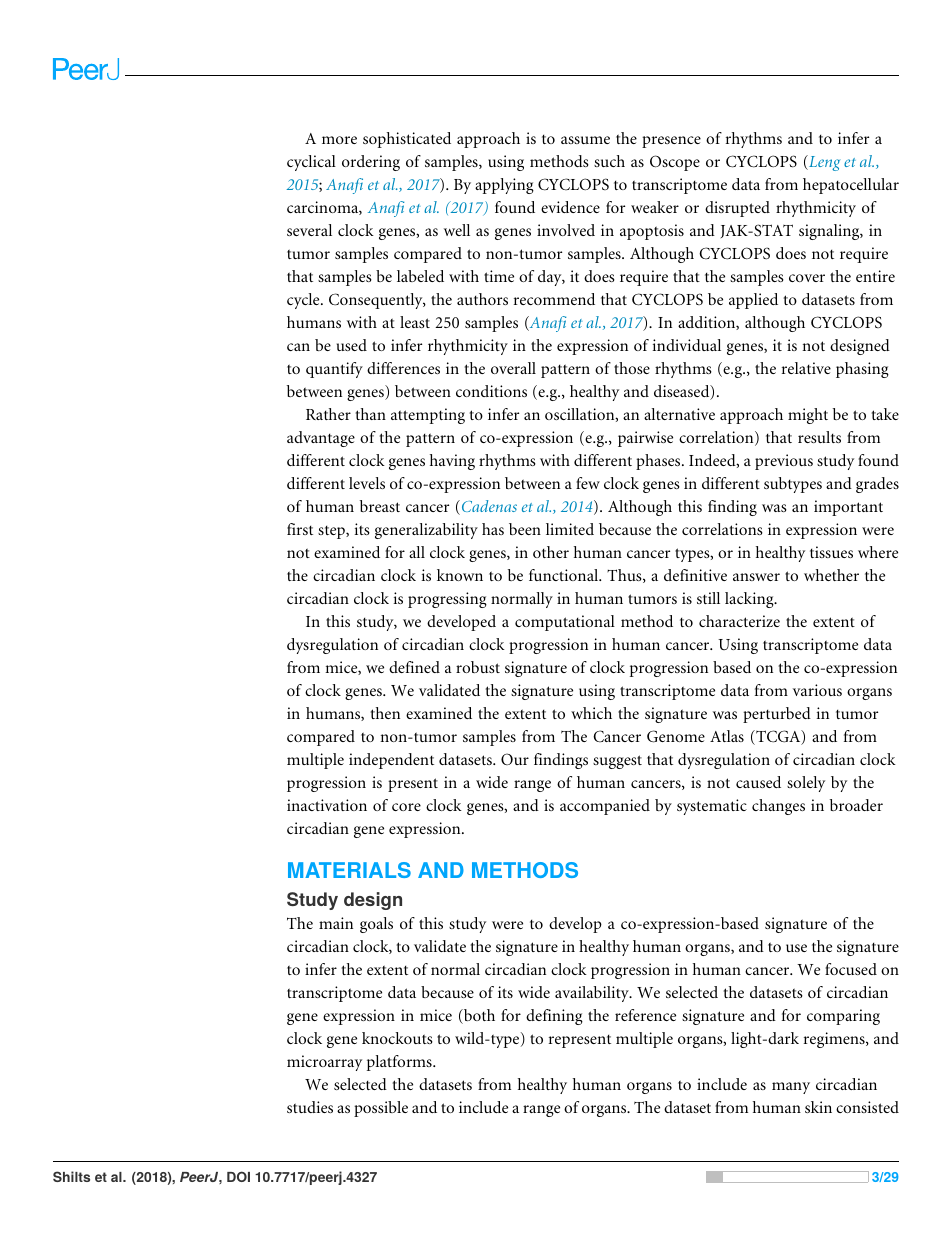 Image resolution: width=952 pixels, height=1233 pixels. I want to click on computational, so click(565, 623).
